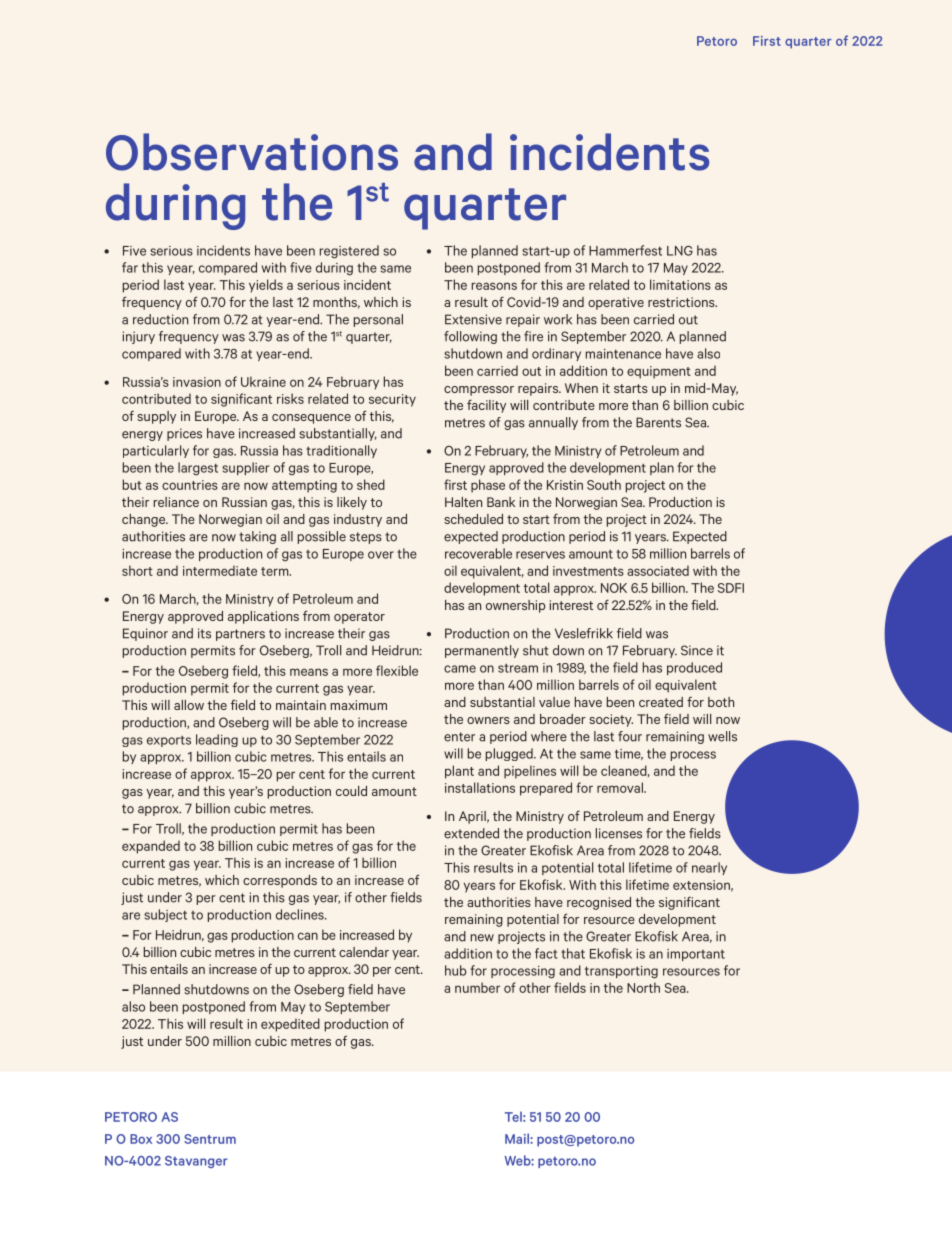 This screenshot has height=1240, width=952. Describe the element at coordinates (349, 252) in the screenshot. I see `registered` at that location.
